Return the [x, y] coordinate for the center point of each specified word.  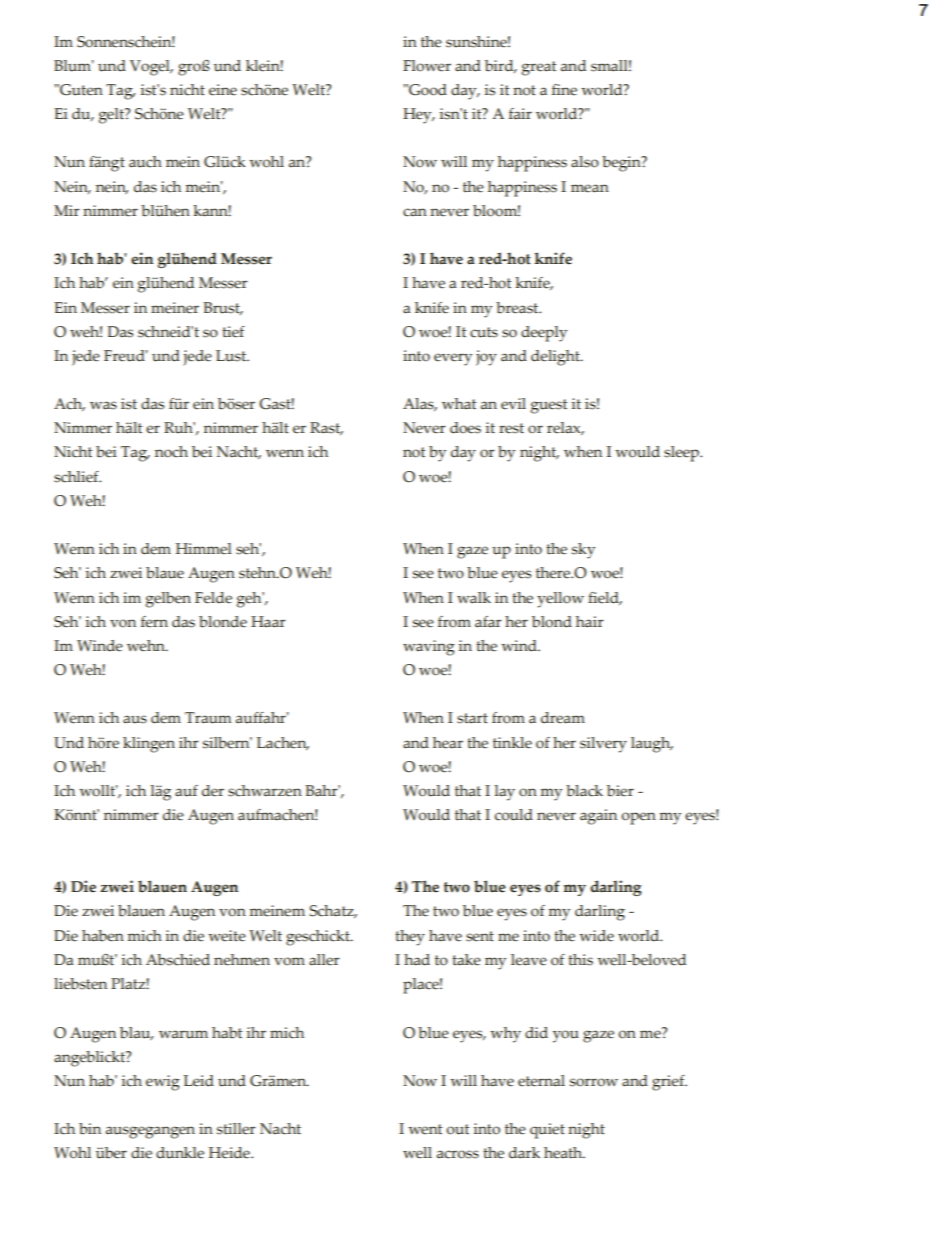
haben [103, 936]
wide [596, 936]
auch [145, 162]
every [453, 359]
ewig [163, 1083]
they [410, 938]
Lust [232, 356]
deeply [544, 334]
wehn [147, 646]
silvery [603, 745]
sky [583, 551]
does [465, 428]
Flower [427, 66]
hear [448, 743]
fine [564, 90]
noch [171, 452]
